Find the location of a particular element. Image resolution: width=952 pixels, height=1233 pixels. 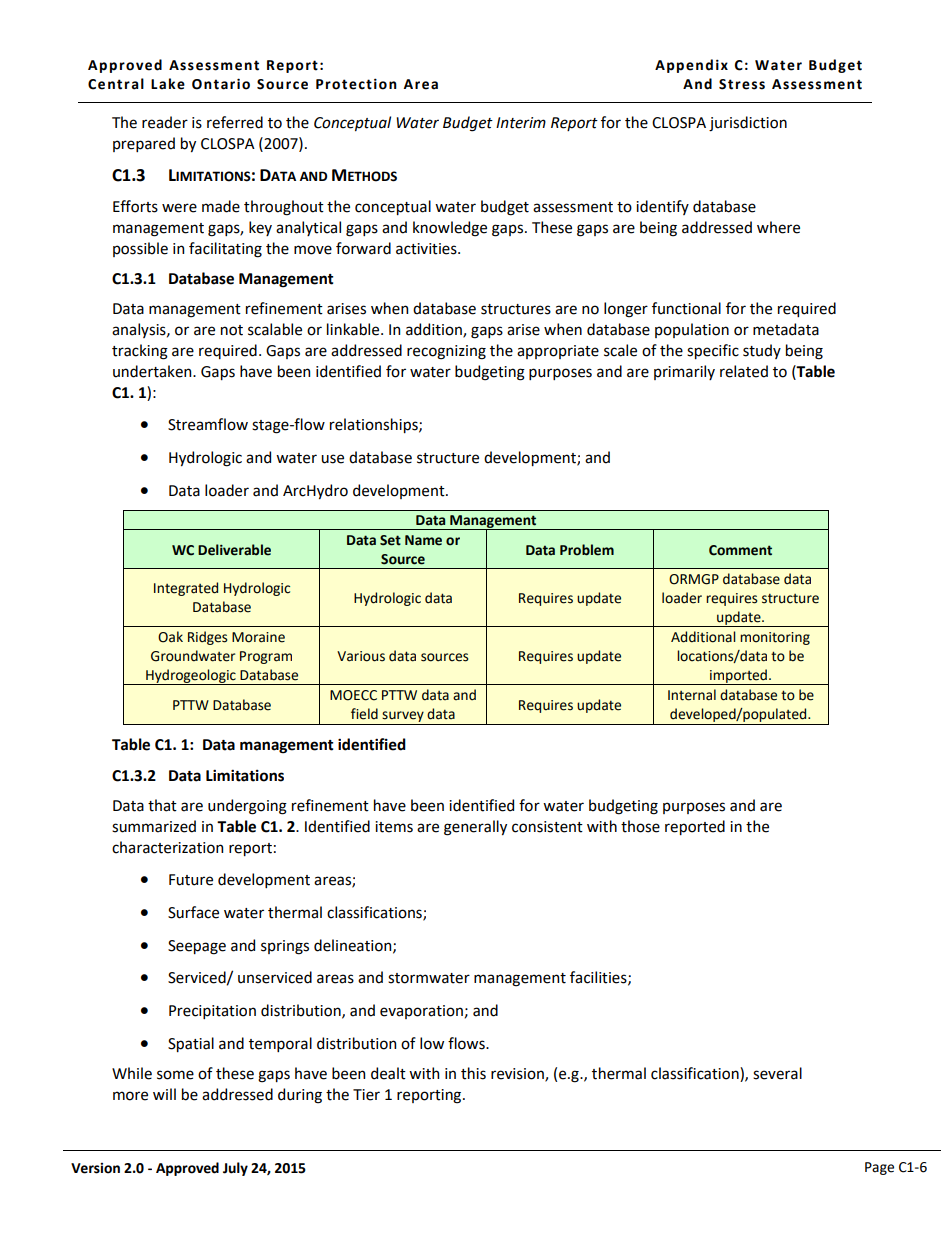

Name is located at coordinates (423, 540).
